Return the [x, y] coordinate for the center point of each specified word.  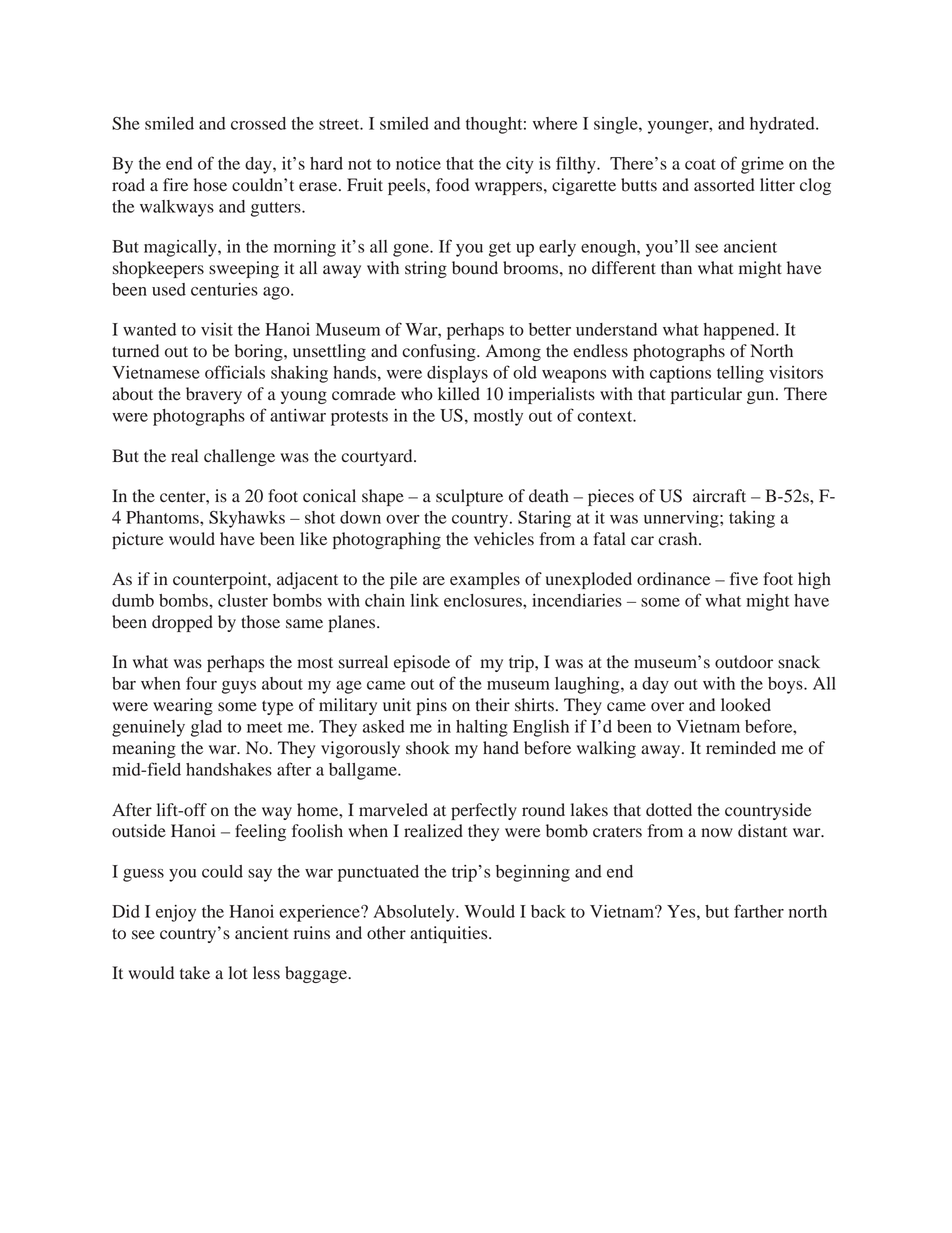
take [195, 972]
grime [762, 165]
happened [740, 331]
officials [235, 372]
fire [175, 184]
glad [206, 728]
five [744, 578]
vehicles [504, 539]
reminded [741, 748]
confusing [440, 352]
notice [418, 163]
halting [482, 728]
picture [138, 540]
